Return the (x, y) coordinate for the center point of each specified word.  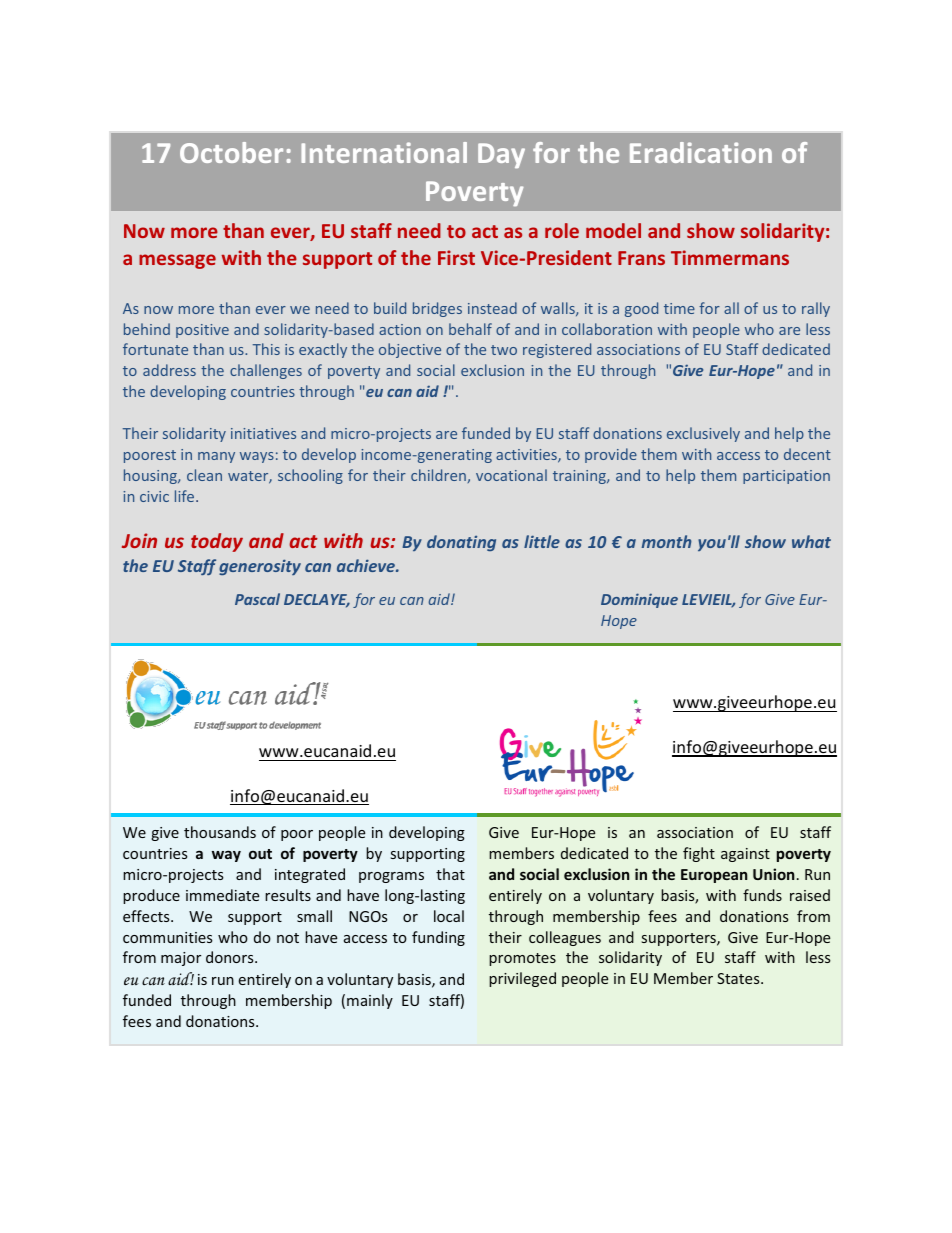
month (667, 541)
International (384, 152)
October (231, 152)
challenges (266, 371)
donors (231, 957)
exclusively (703, 434)
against (745, 855)
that (450, 874)
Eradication (701, 152)
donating (461, 543)
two (504, 350)
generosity (260, 567)
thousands (220, 832)
